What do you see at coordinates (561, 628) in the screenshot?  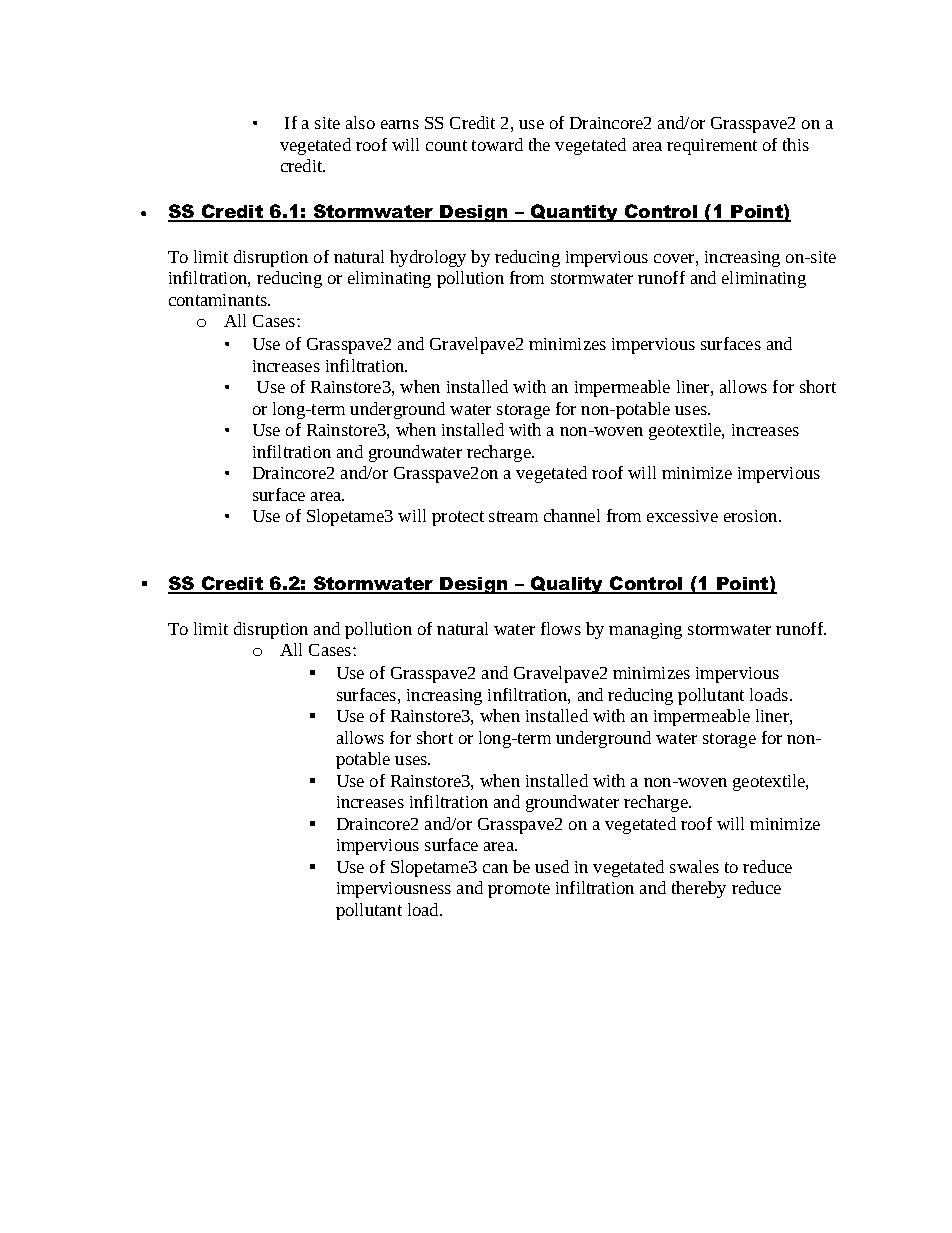 I see `flows` at bounding box center [561, 628].
